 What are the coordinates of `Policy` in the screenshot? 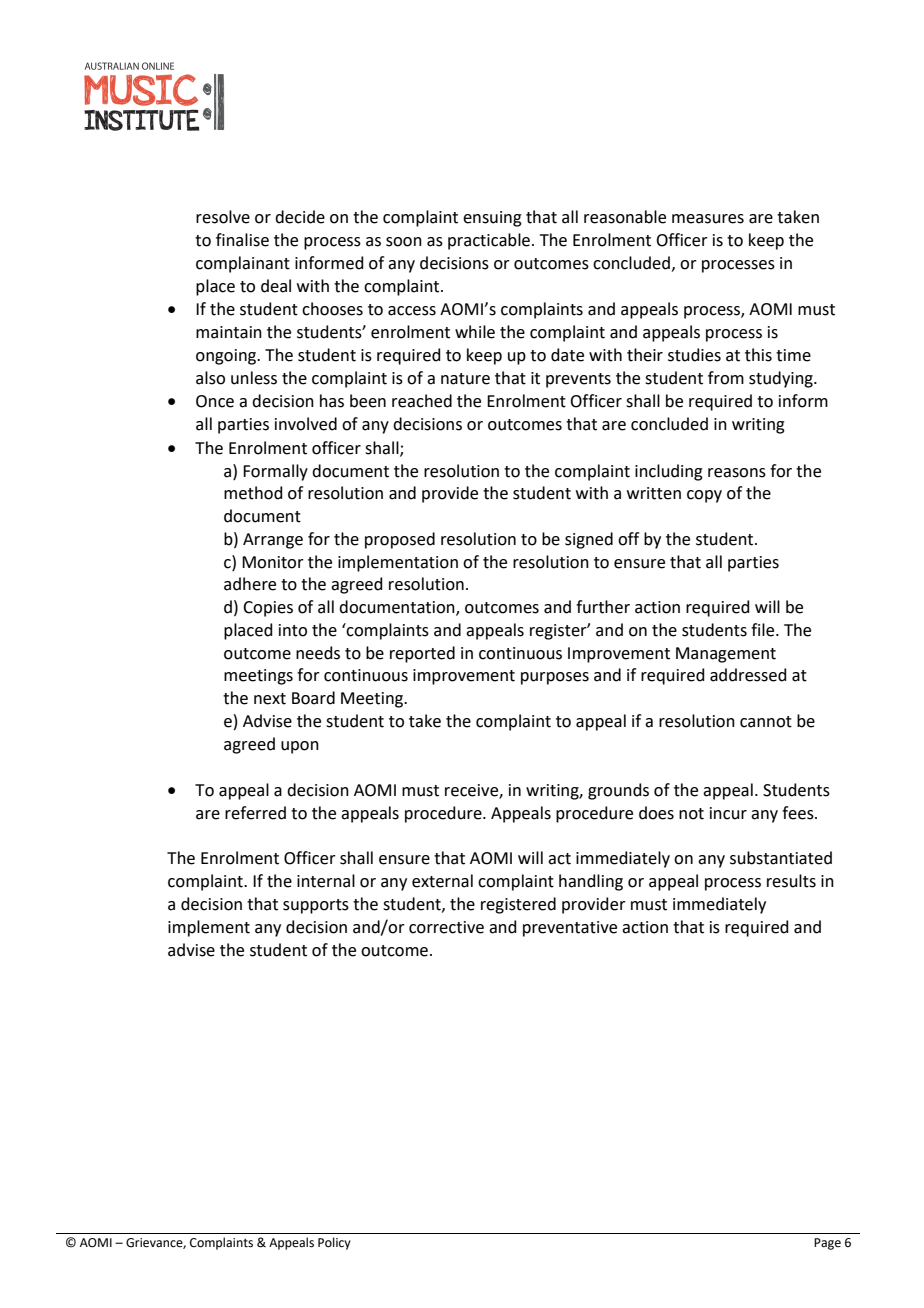 It's located at (334, 1243).
